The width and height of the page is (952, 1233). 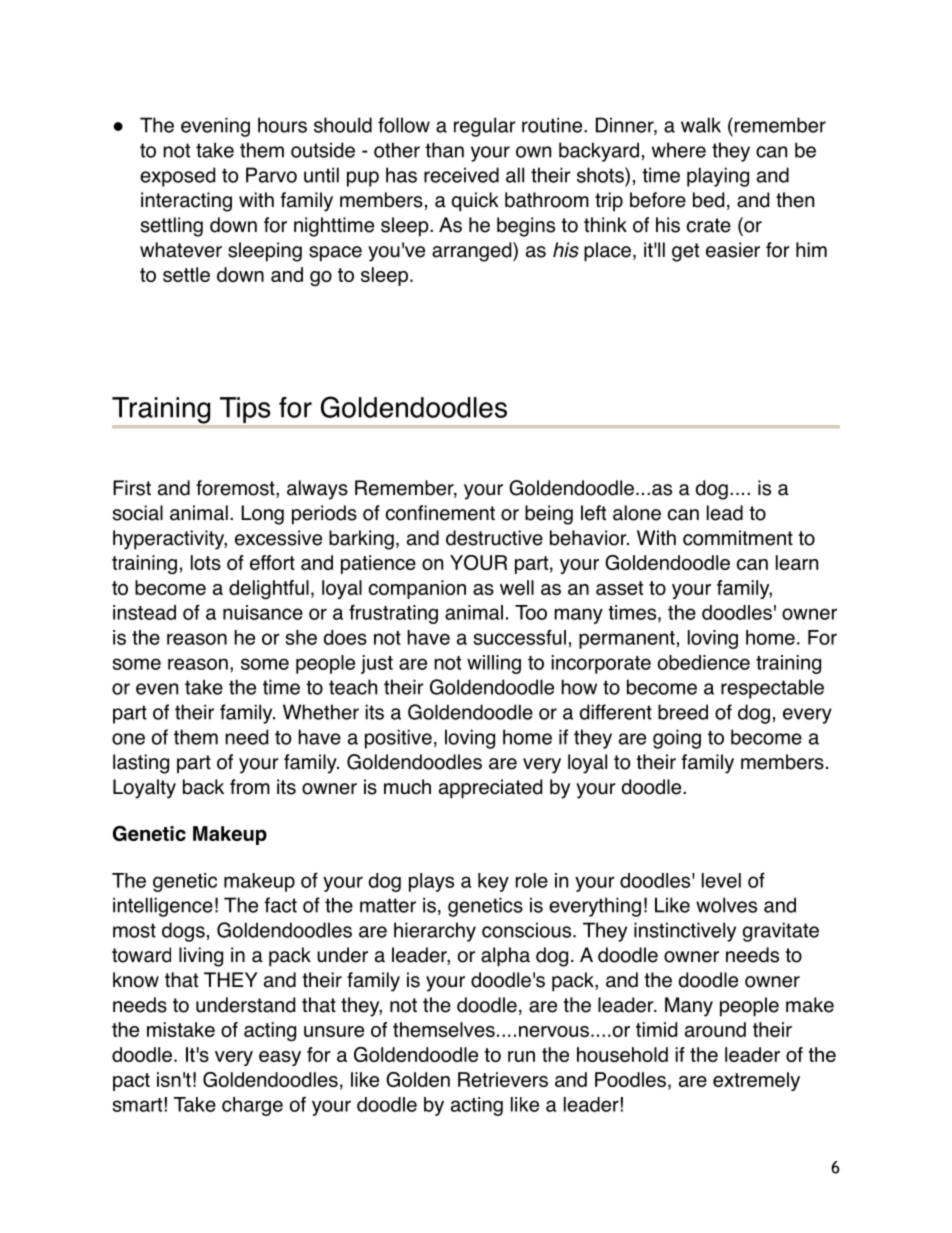 What do you see at coordinates (444, 150) in the page?
I see `than` at bounding box center [444, 150].
